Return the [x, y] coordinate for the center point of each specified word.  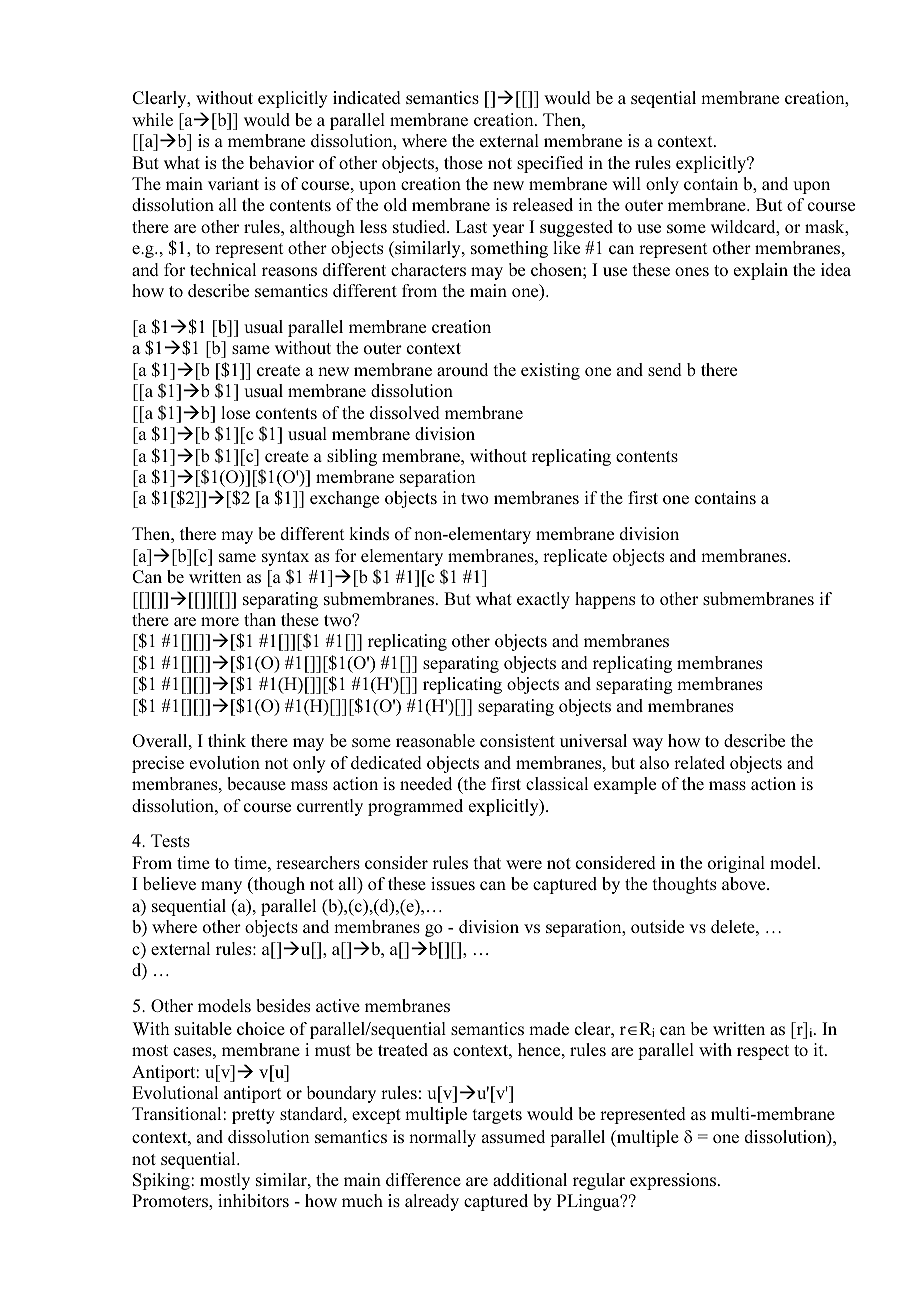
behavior [281, 162]
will [626, 183]
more [220, 621]
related [699, 762]
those [463, 162]
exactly [543, 600]
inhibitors [253, 1200]
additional [530, 1179]
